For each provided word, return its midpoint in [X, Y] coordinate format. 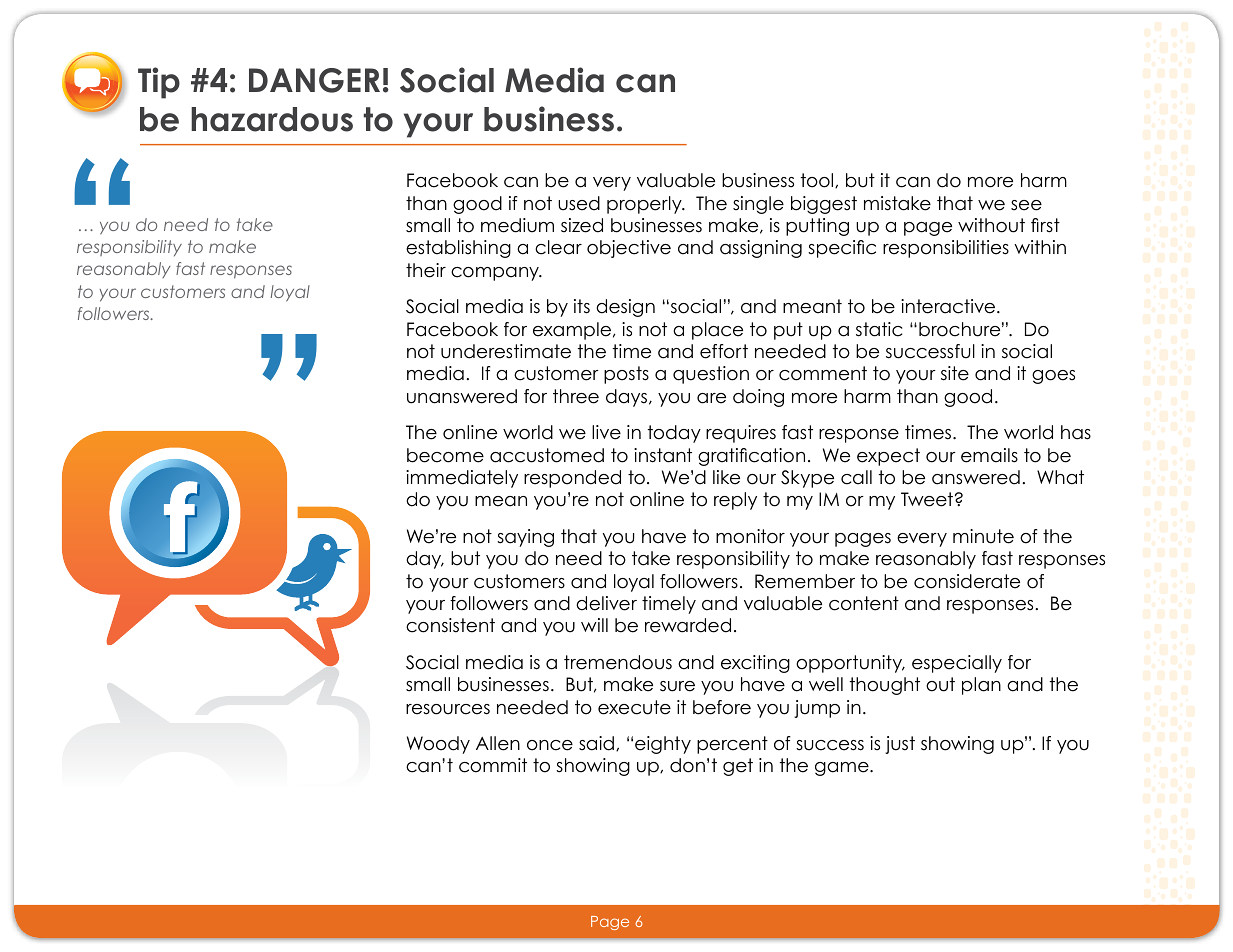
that [579, 536]
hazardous [272, 119]
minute [983, 536]
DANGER [314, 80]
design [625, 308]
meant [812, 306]
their [426, 270]
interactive [949, 306]
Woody [438, 745]
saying [525, 538]
